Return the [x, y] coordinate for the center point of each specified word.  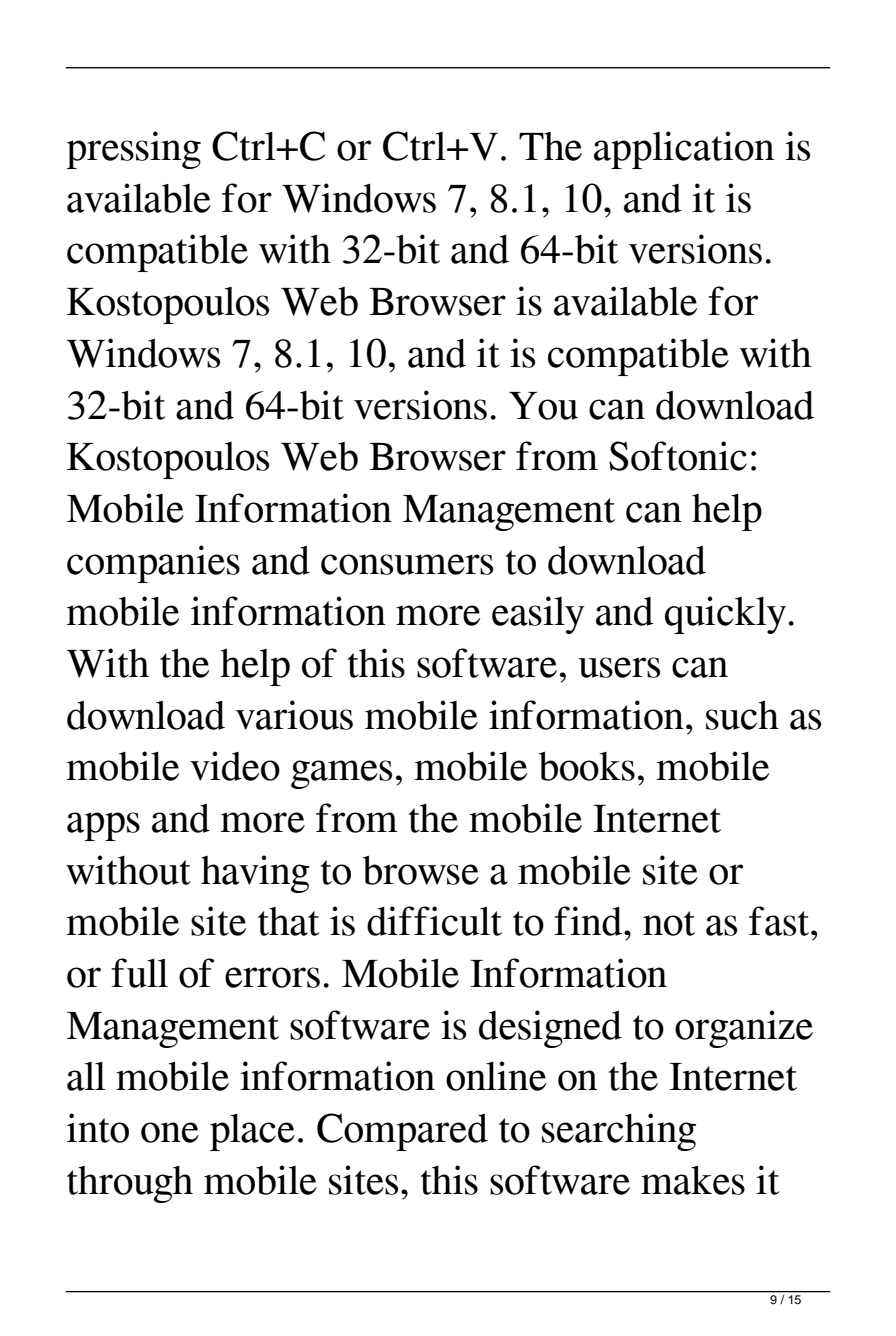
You [543, 406]
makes [693, 1180]
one [170, 1132]
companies [153, 564]
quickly [725, 615]
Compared [402, 1132]
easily [538, 615]
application [684, 150]
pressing [133, 150]
